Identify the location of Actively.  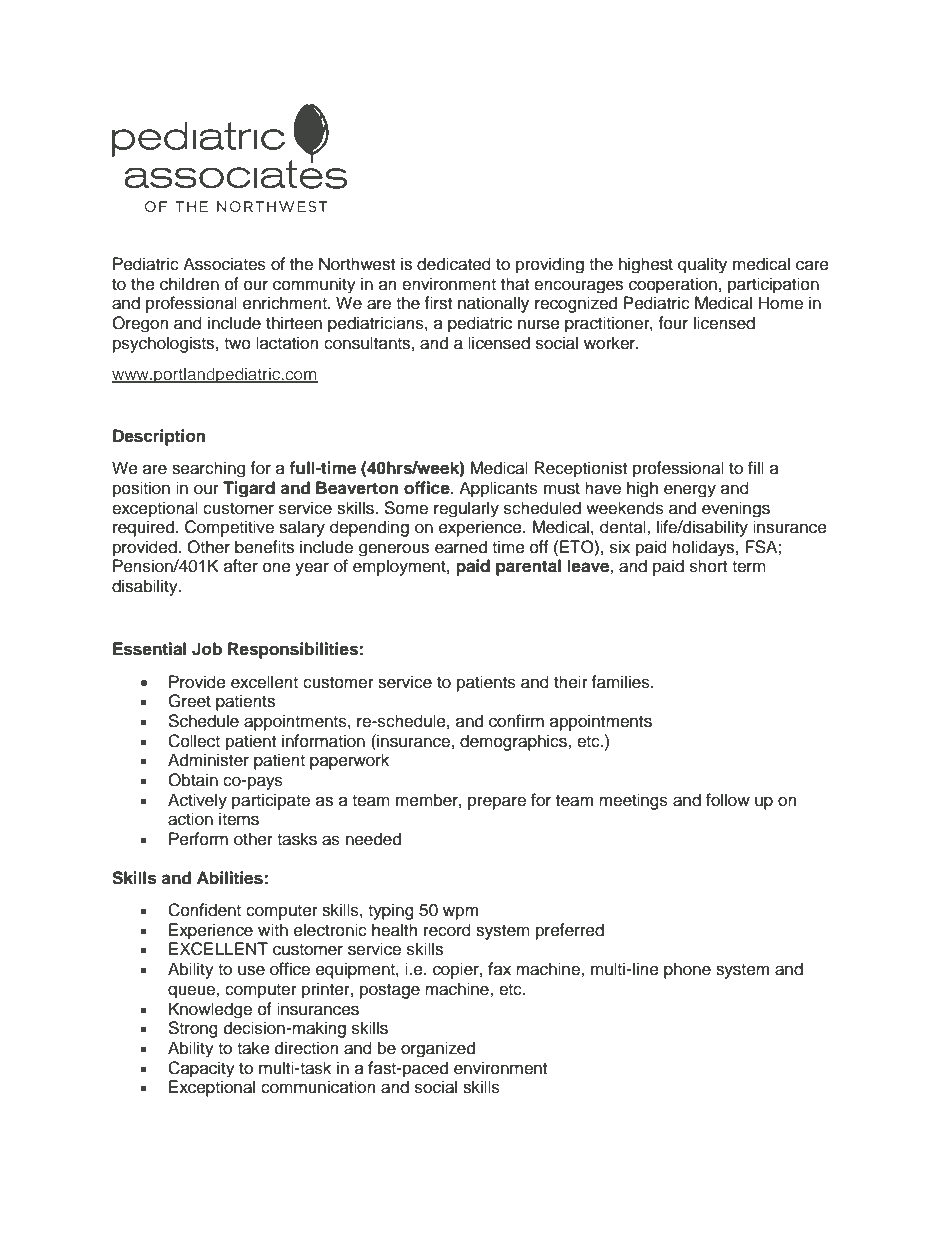
(197, 801).
